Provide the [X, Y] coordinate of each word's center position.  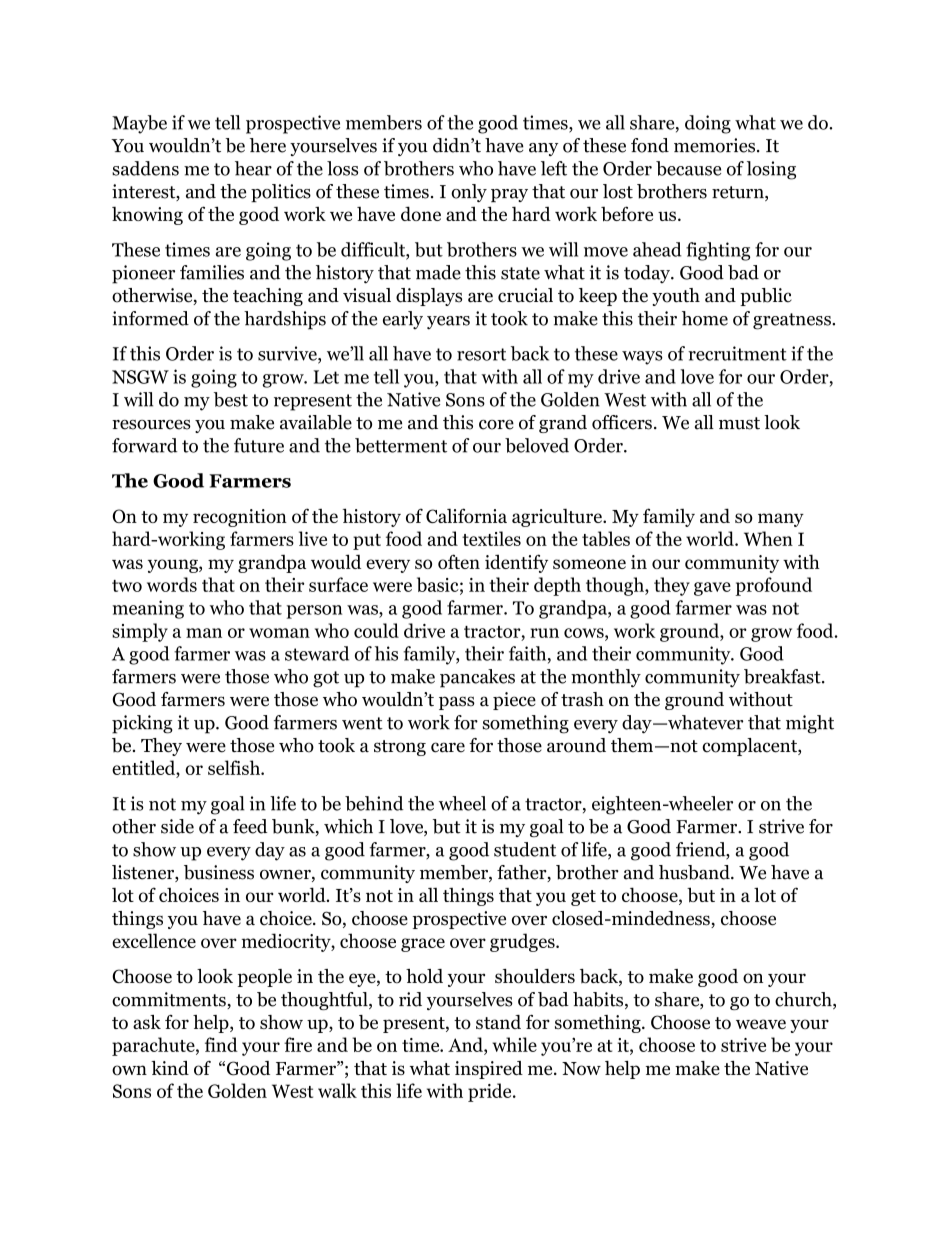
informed [150, 318]
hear [253, 168]
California [466, 515]
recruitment [737, 353]
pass [457, 703]
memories [716, 145]
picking [142, 724]
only [469, 193]
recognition [240, 518]
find [221, 1044]
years [448, 323]
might [810, 724]
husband [695, 872]
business [219, 872]
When [768, 538]
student [525, 849]
